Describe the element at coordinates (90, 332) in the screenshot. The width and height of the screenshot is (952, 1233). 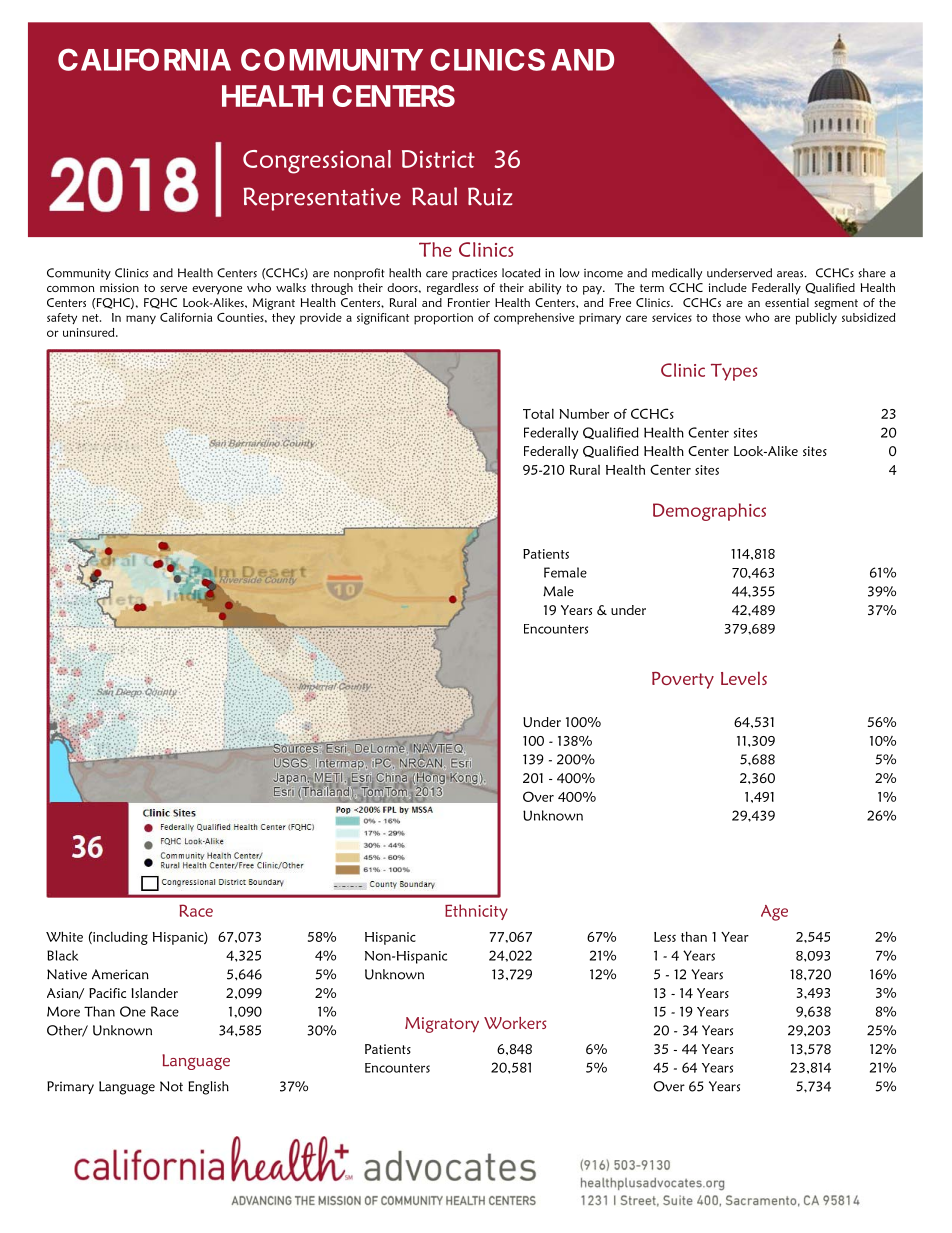
I see `uninsured` at that location.
